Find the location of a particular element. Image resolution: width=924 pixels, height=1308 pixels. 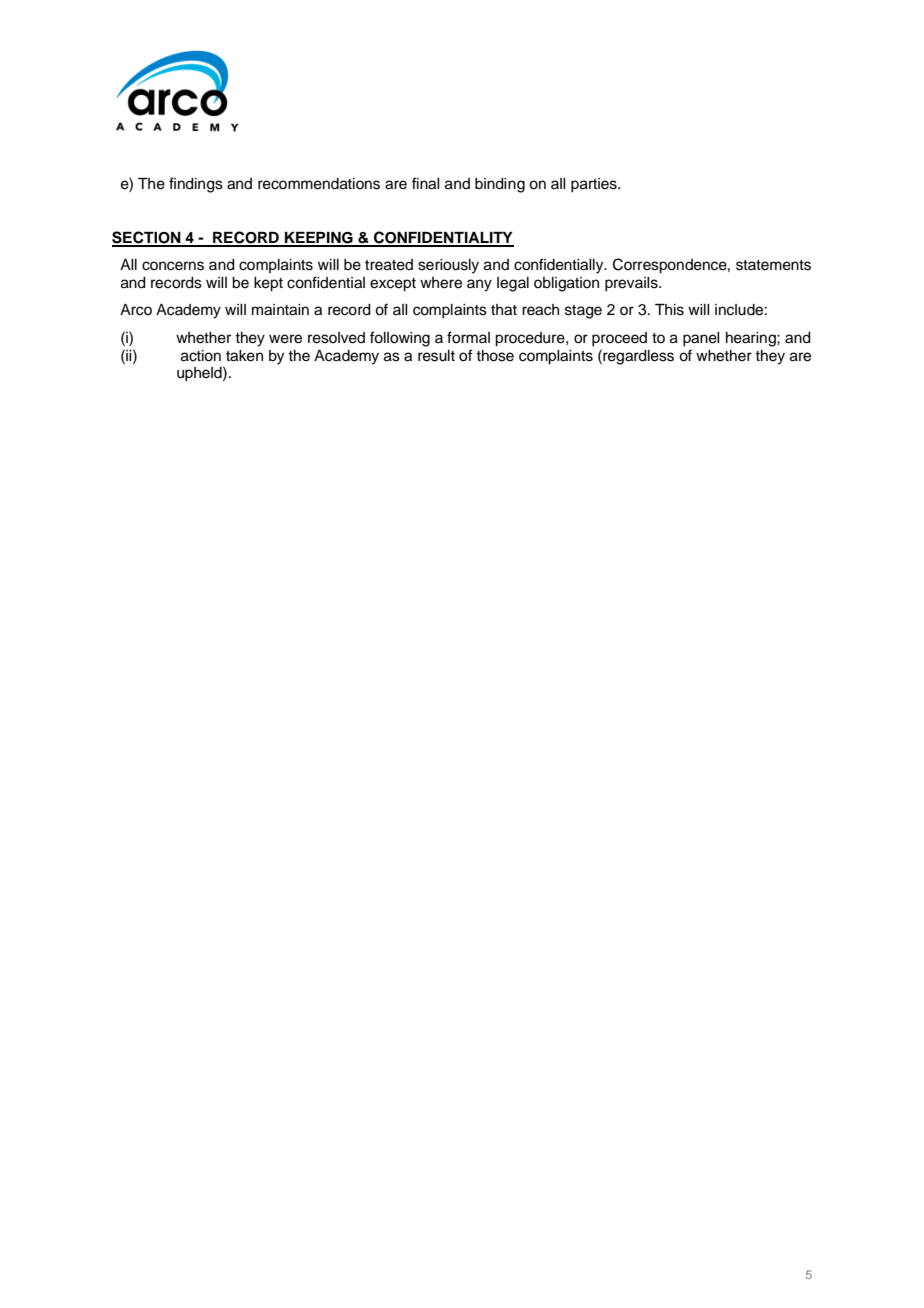

SECTION is located at coordinates (147, 238).
